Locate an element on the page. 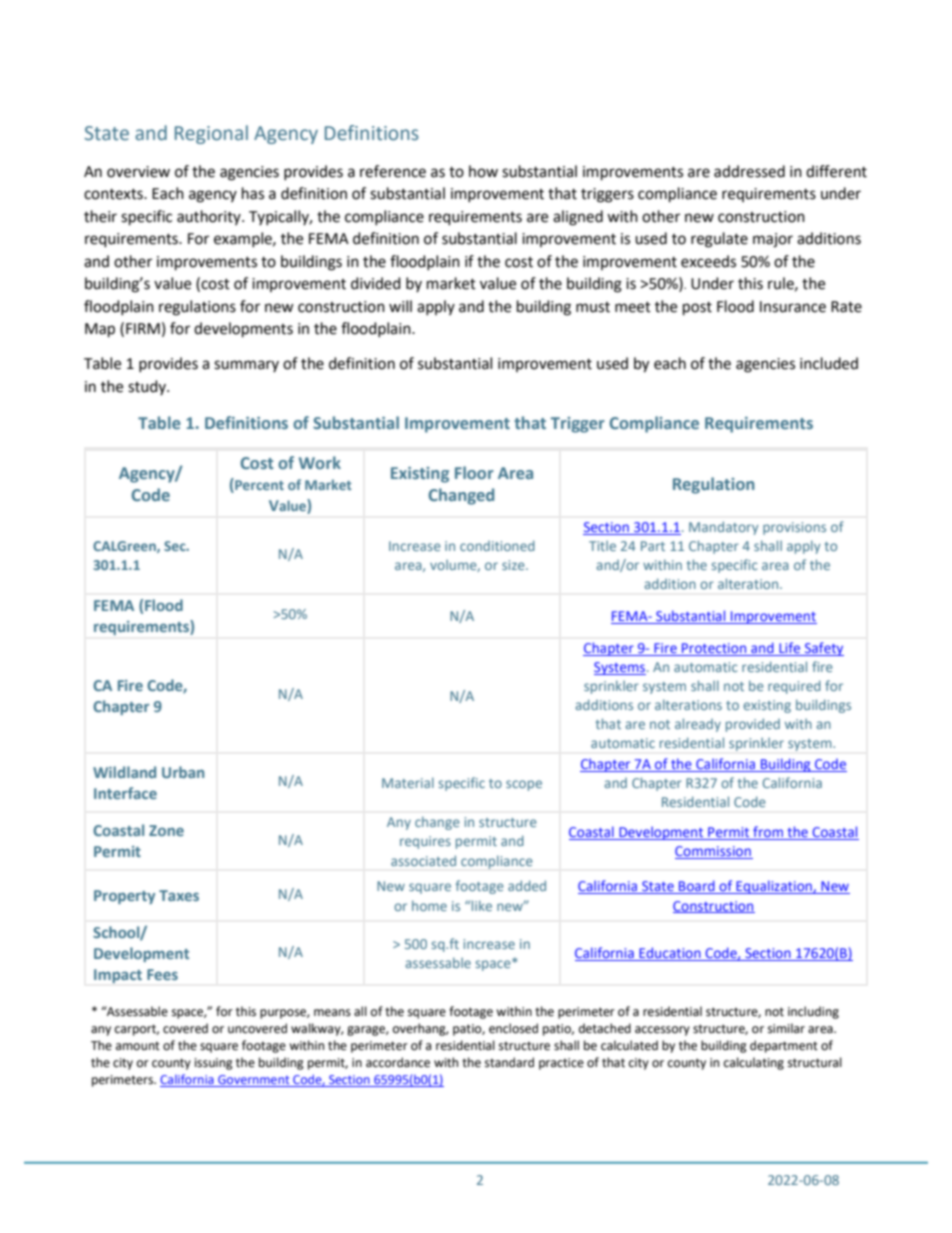 Image resolution: width=952 pixels, height=1233 pixels. how is located at coordinates (483, 171).
